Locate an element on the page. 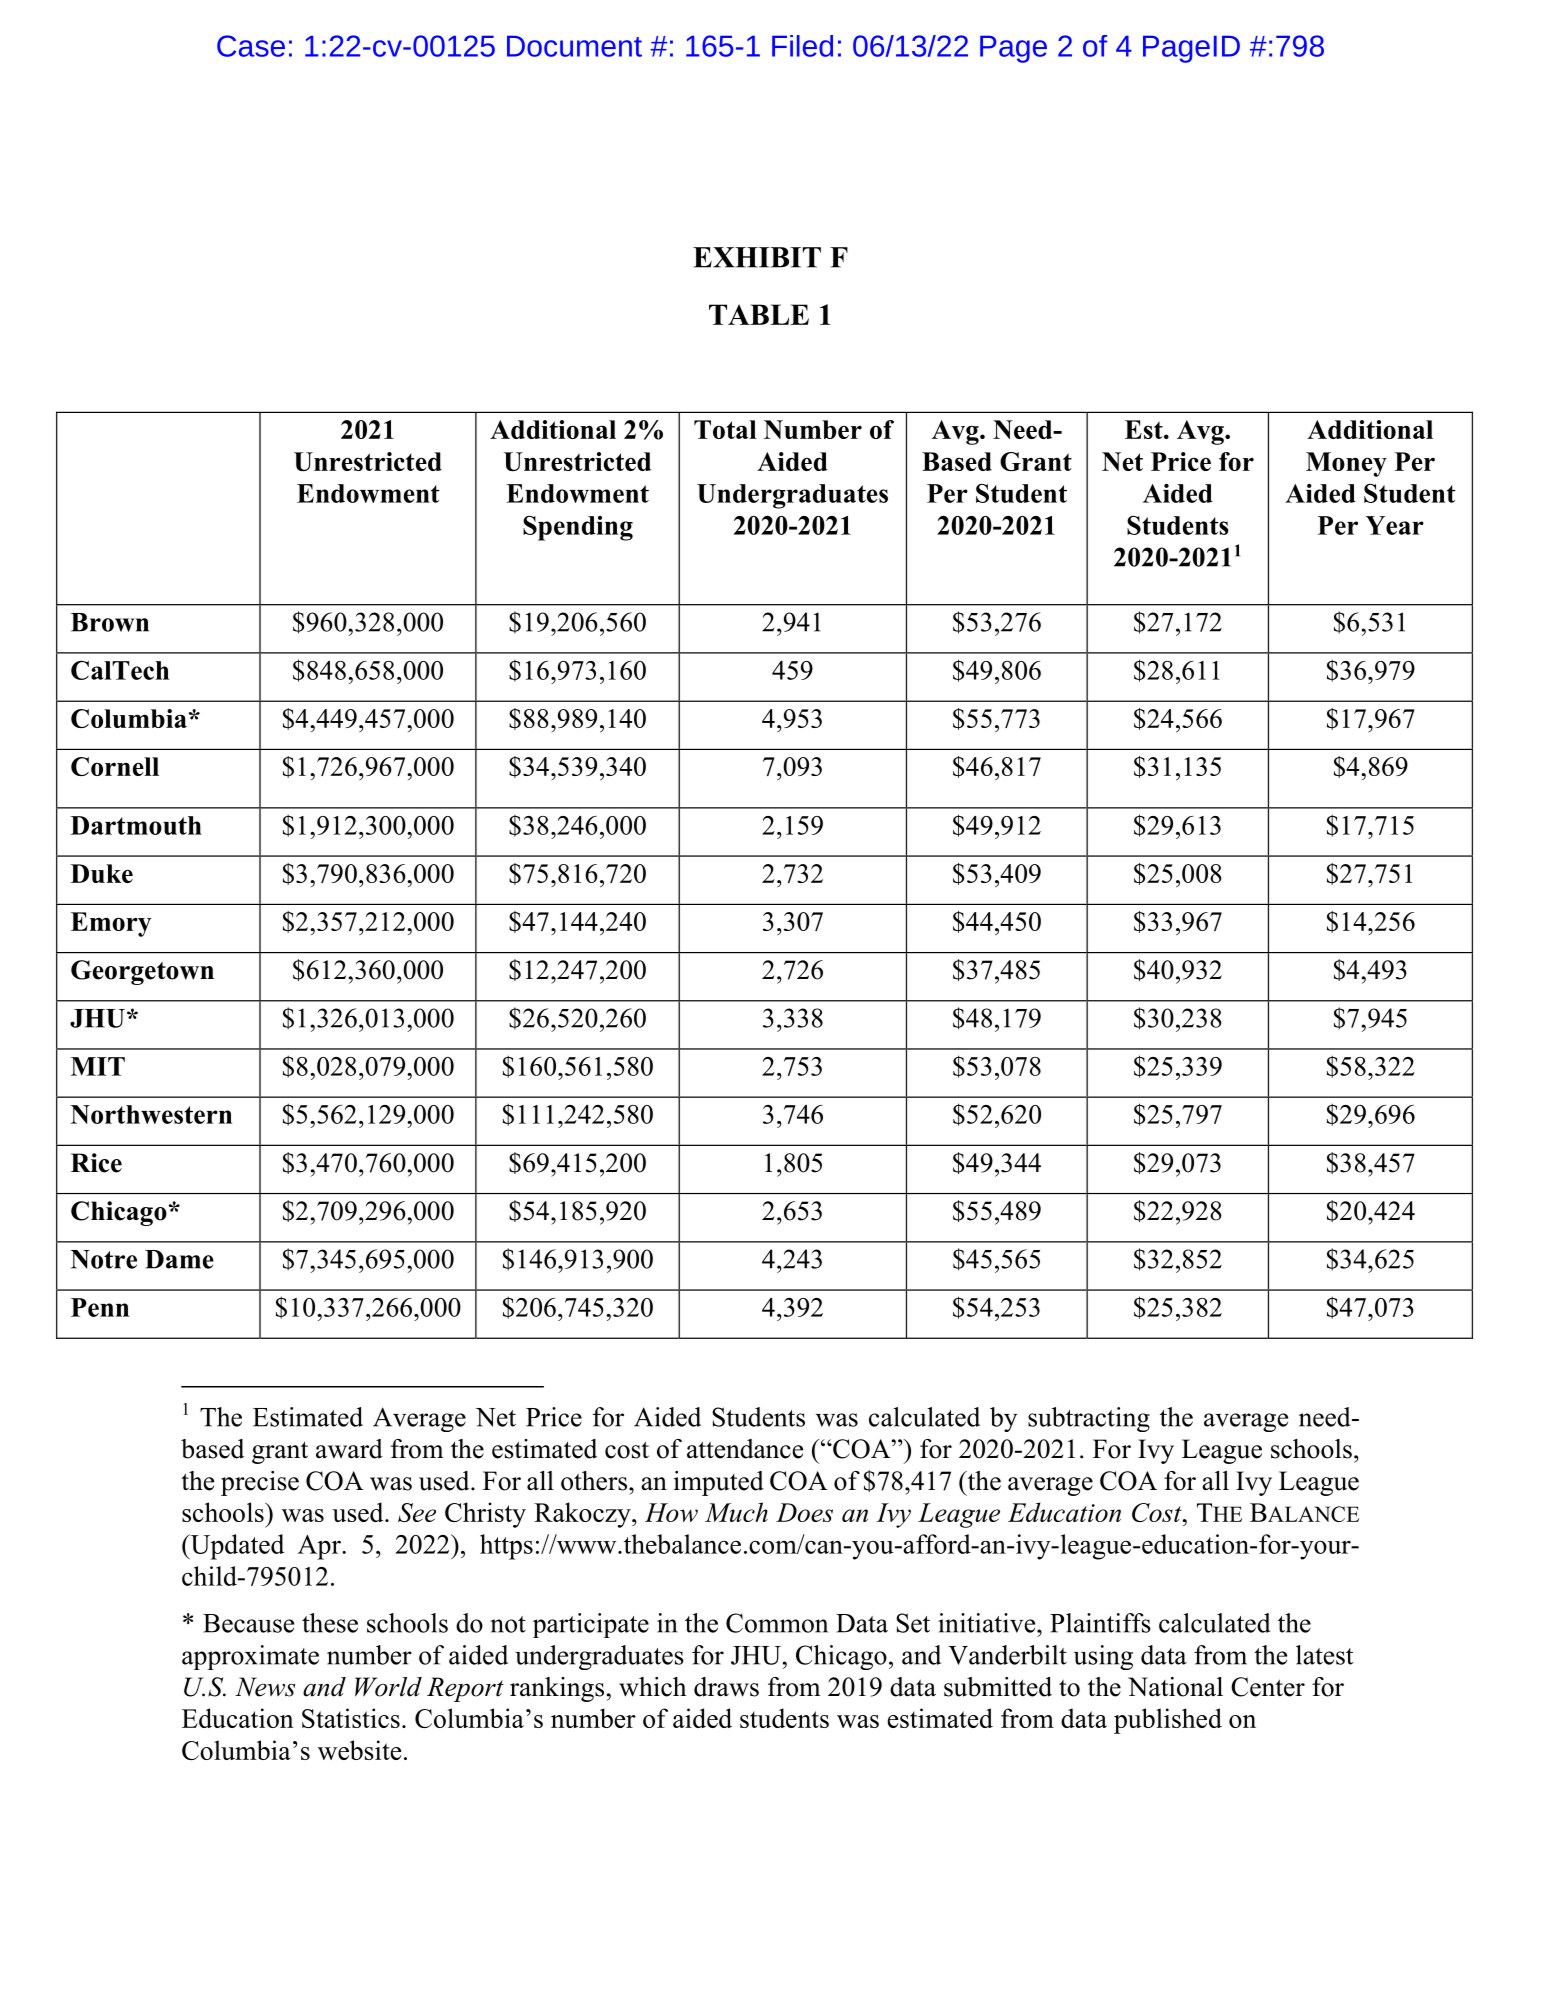  Spending is located at coordinates (578, 528).
